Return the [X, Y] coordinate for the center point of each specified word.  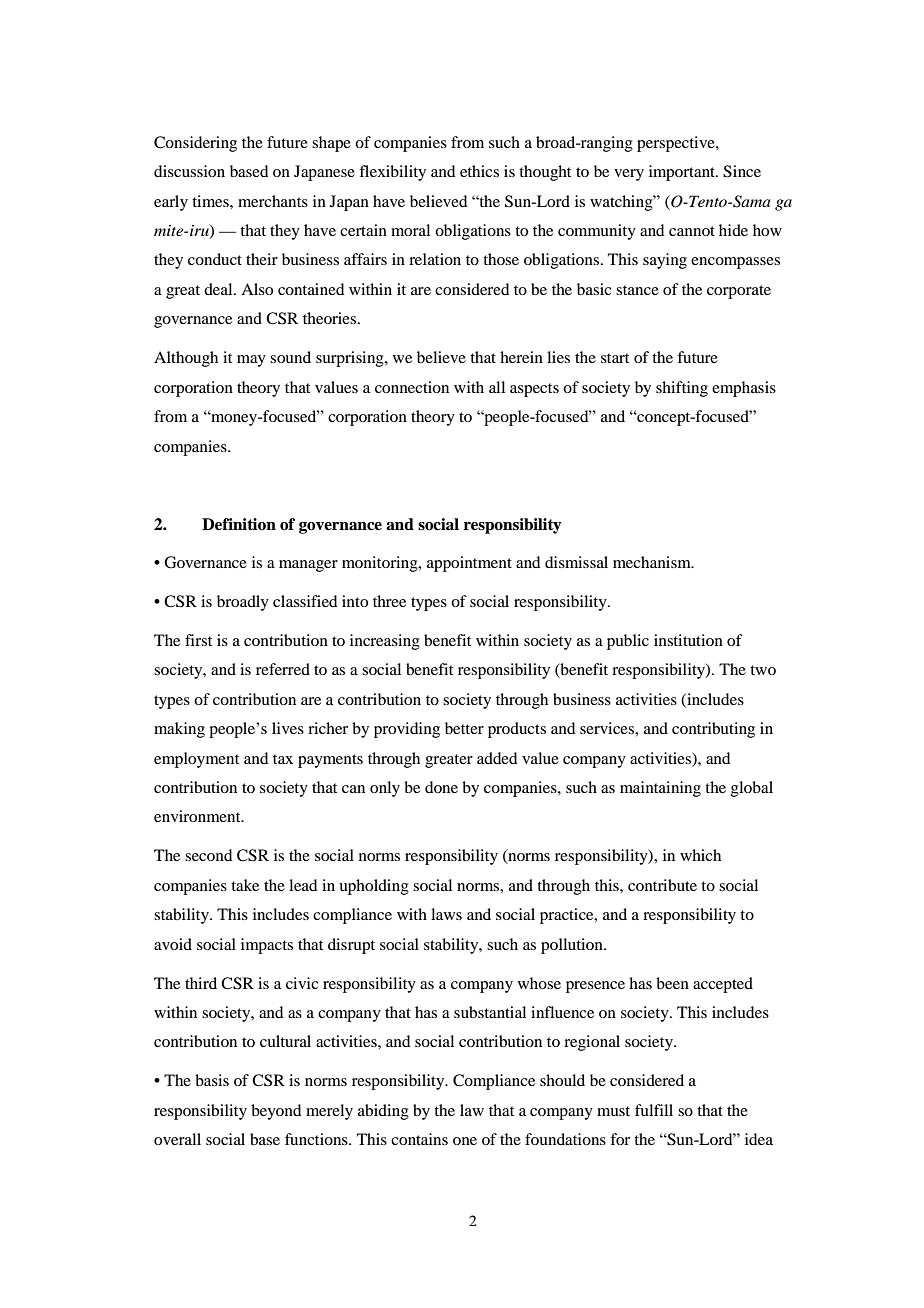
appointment [469, 564]
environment [198, 816]
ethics [479, 171]
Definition [239, 524]
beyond [276, 1112]
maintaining [660, 789]
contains [419, 1139]
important [683, 173]
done [441, 787]
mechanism [653, 562]
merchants [273, 201]
